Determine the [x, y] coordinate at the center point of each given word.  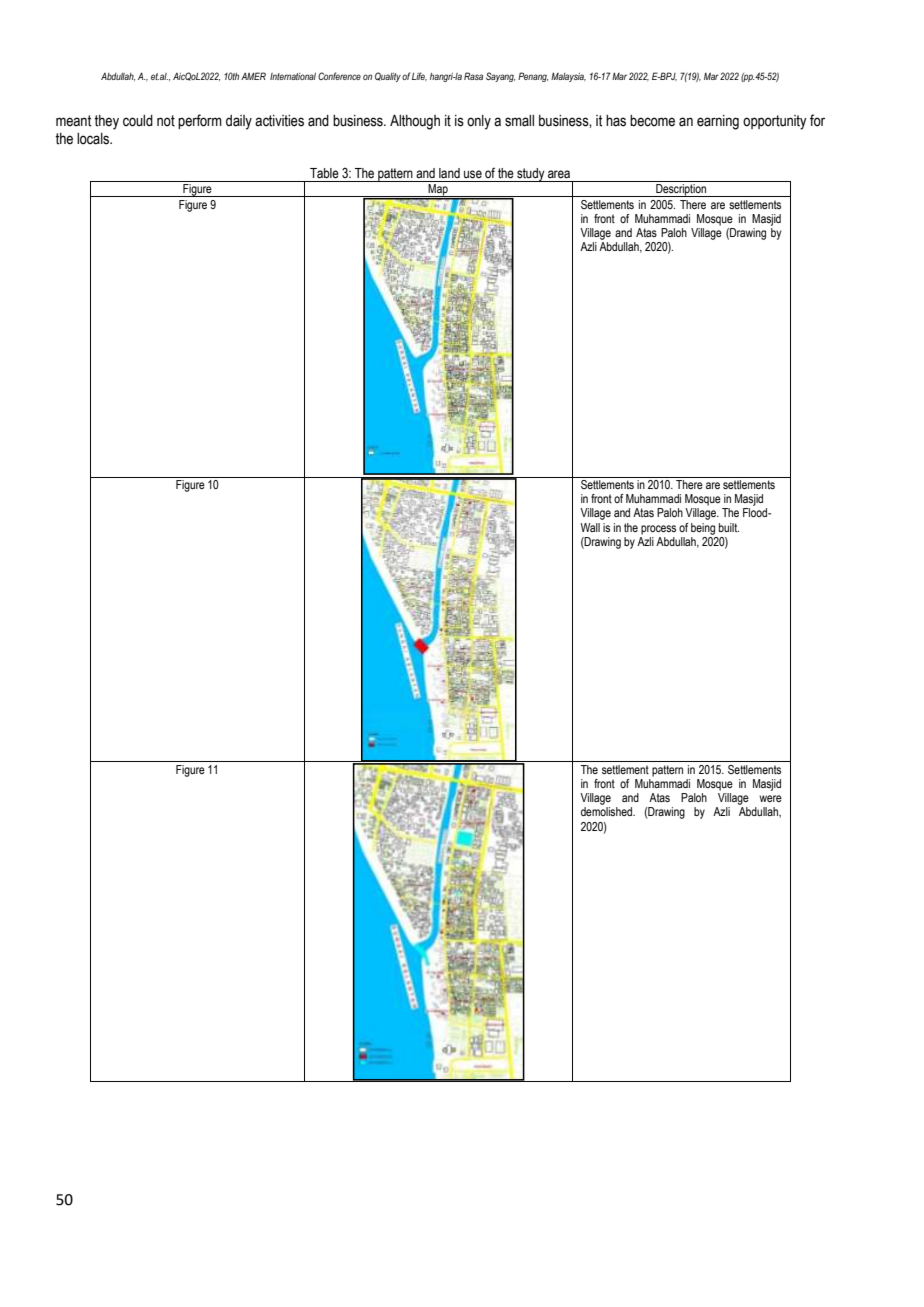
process [658, 530]
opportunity [775, 122]
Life [419, 76]
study [531, 175]
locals [94, 139]
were [770, 798]
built [729, 527]
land [449, 173]
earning [718, 122]
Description [681, 190]
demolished [607, 811]
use [473, 174]
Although [415, 122]
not [166, 121]
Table [324, 173]
